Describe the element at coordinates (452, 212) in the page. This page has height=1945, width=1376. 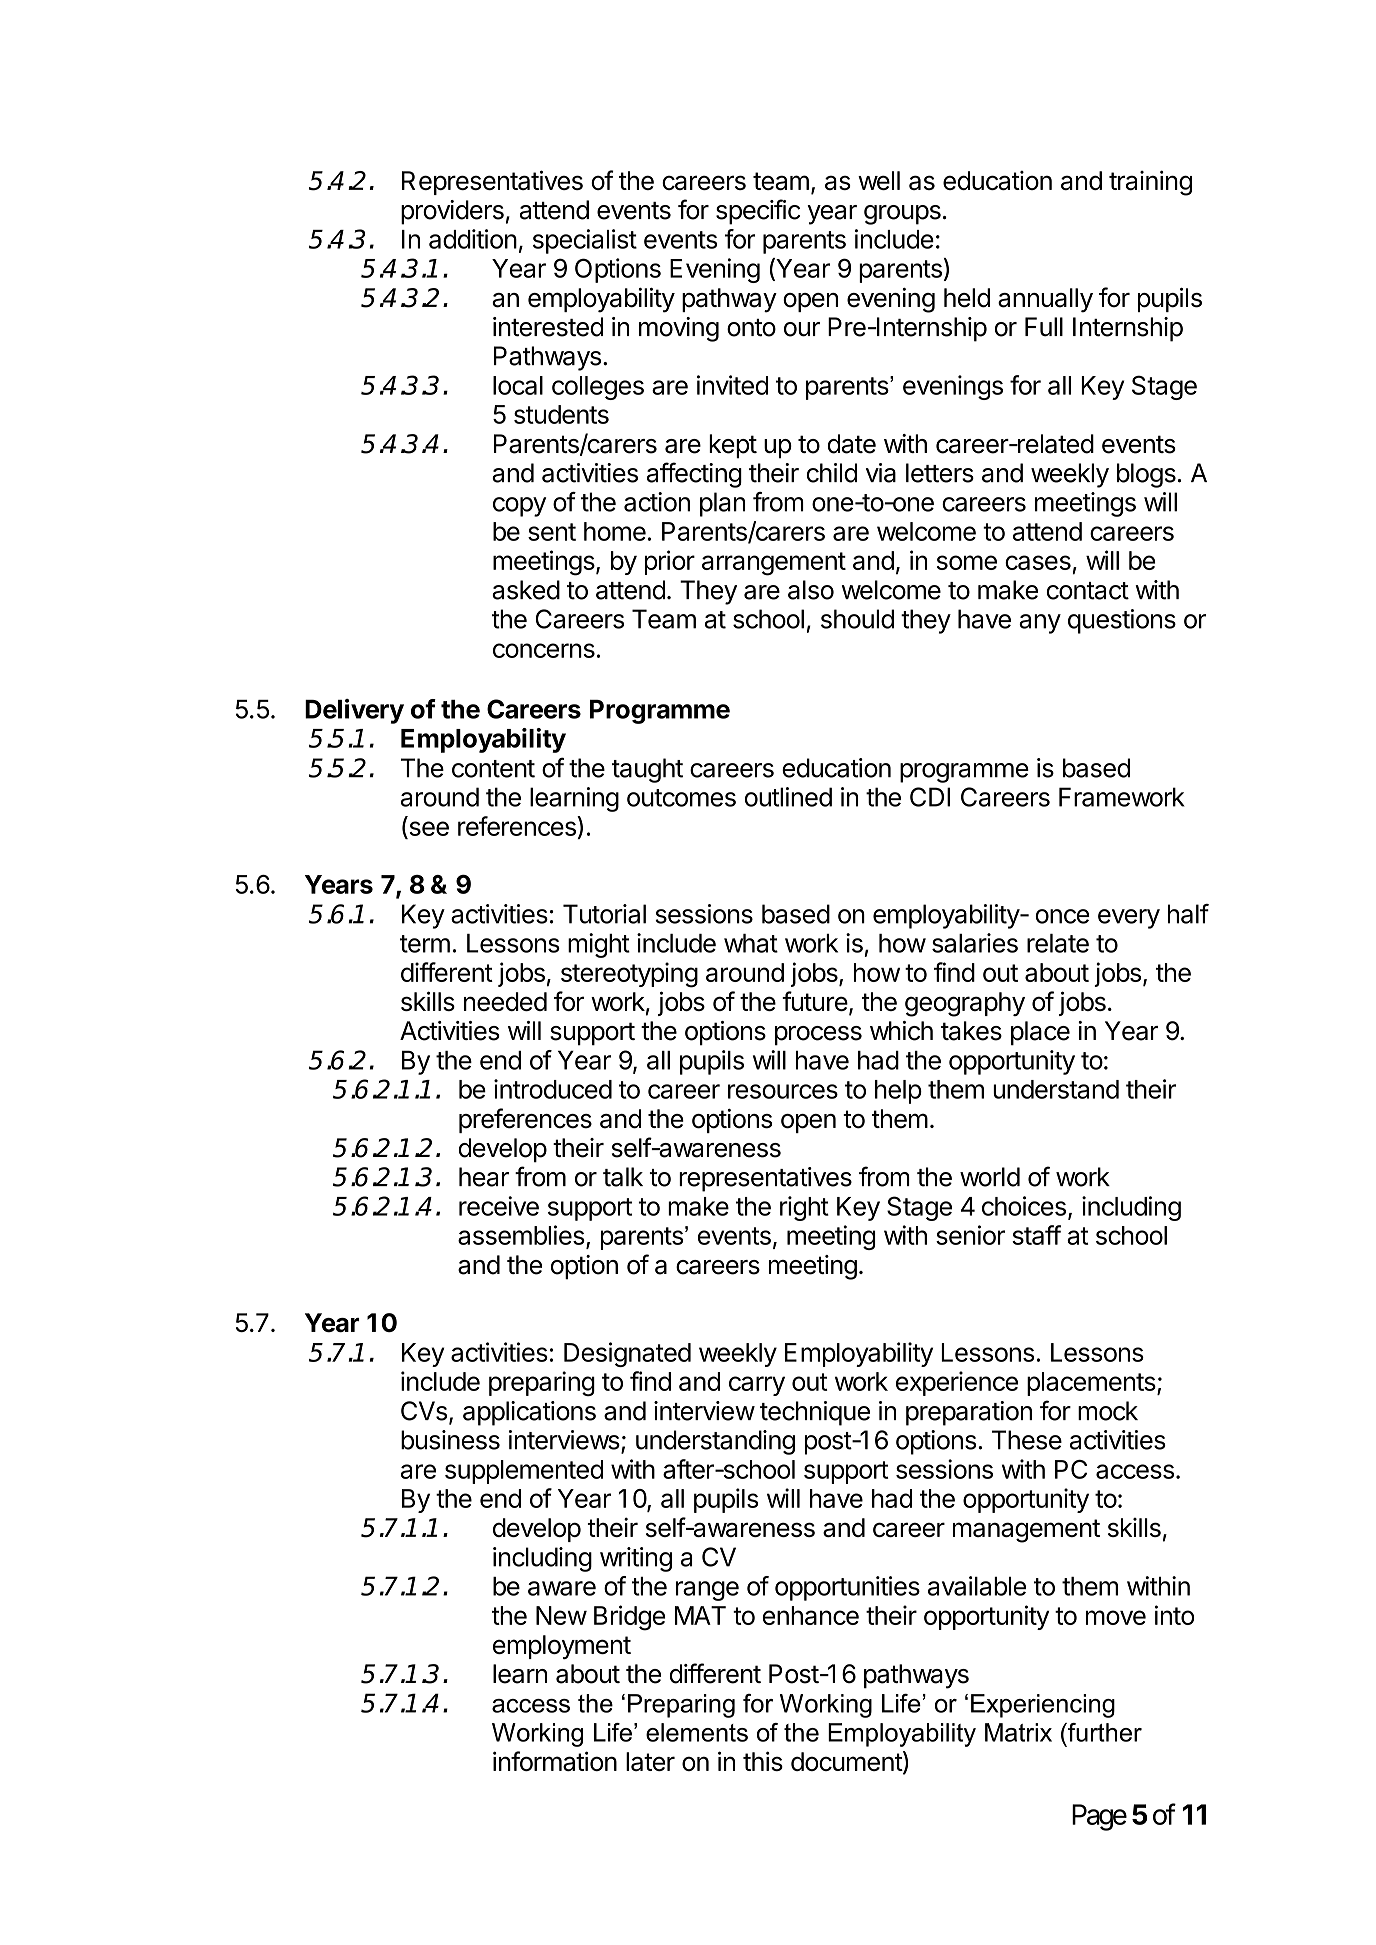
I see `providers` at that location.
